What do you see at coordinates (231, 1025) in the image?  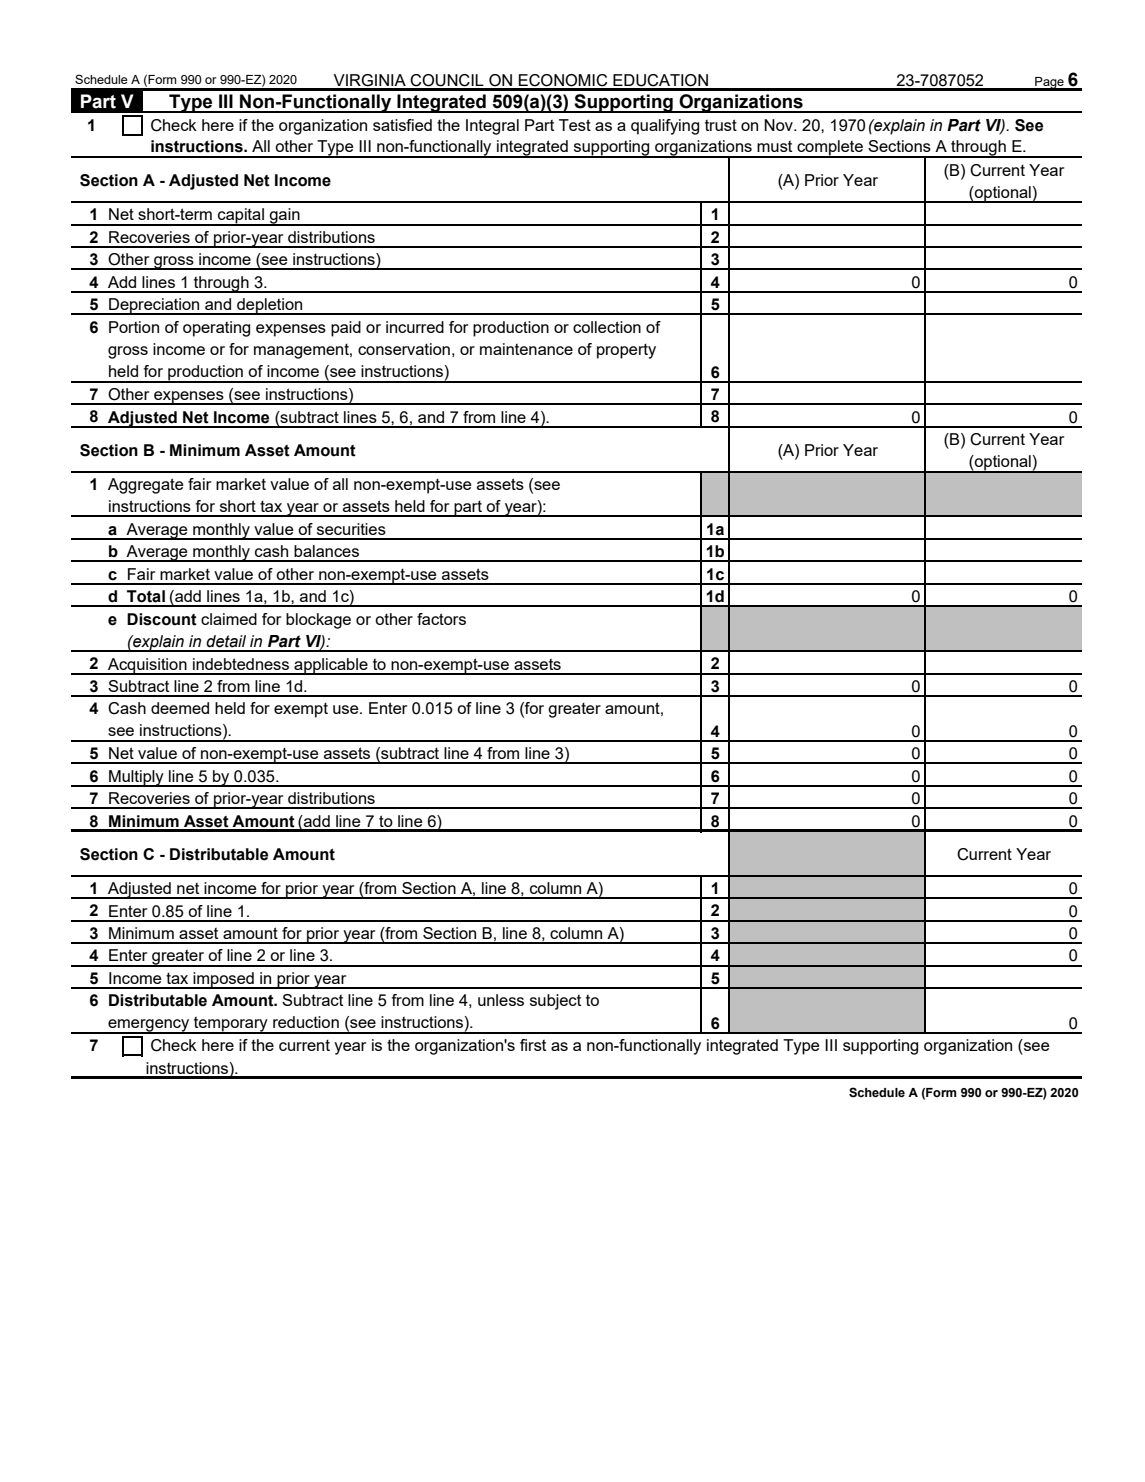 I see `temporary` at bounding box center [231, 1025].
